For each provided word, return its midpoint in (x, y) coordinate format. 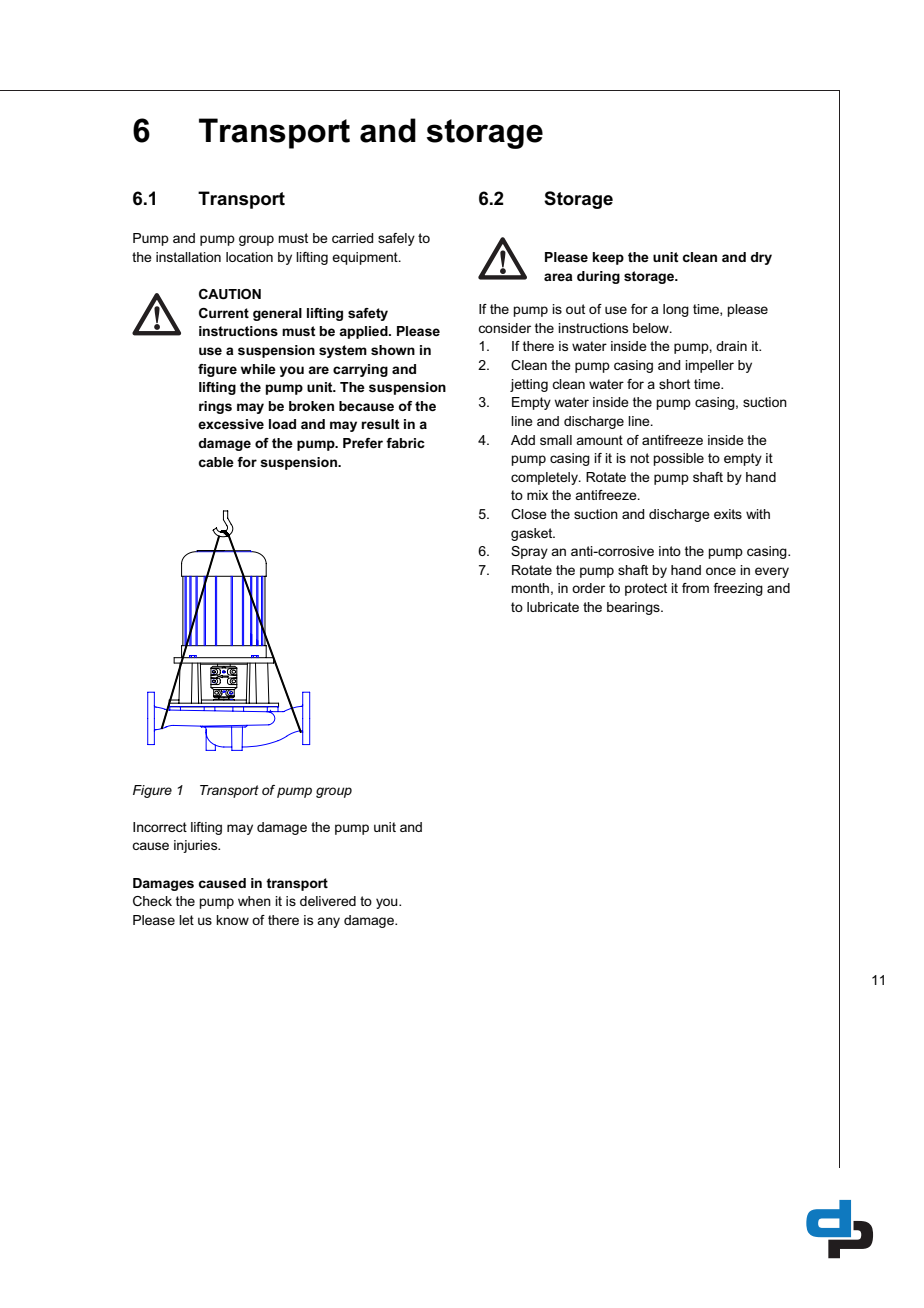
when (254, 901)
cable (216, 462)
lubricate (553, 607)
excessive (231, 424)
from (695, 588)
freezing (738, 589)
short (674, 384)
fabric (405, 443)
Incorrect (160, 827)
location (249, 257)
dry (761, 258)
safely (396, 239)
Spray (529, 552)
